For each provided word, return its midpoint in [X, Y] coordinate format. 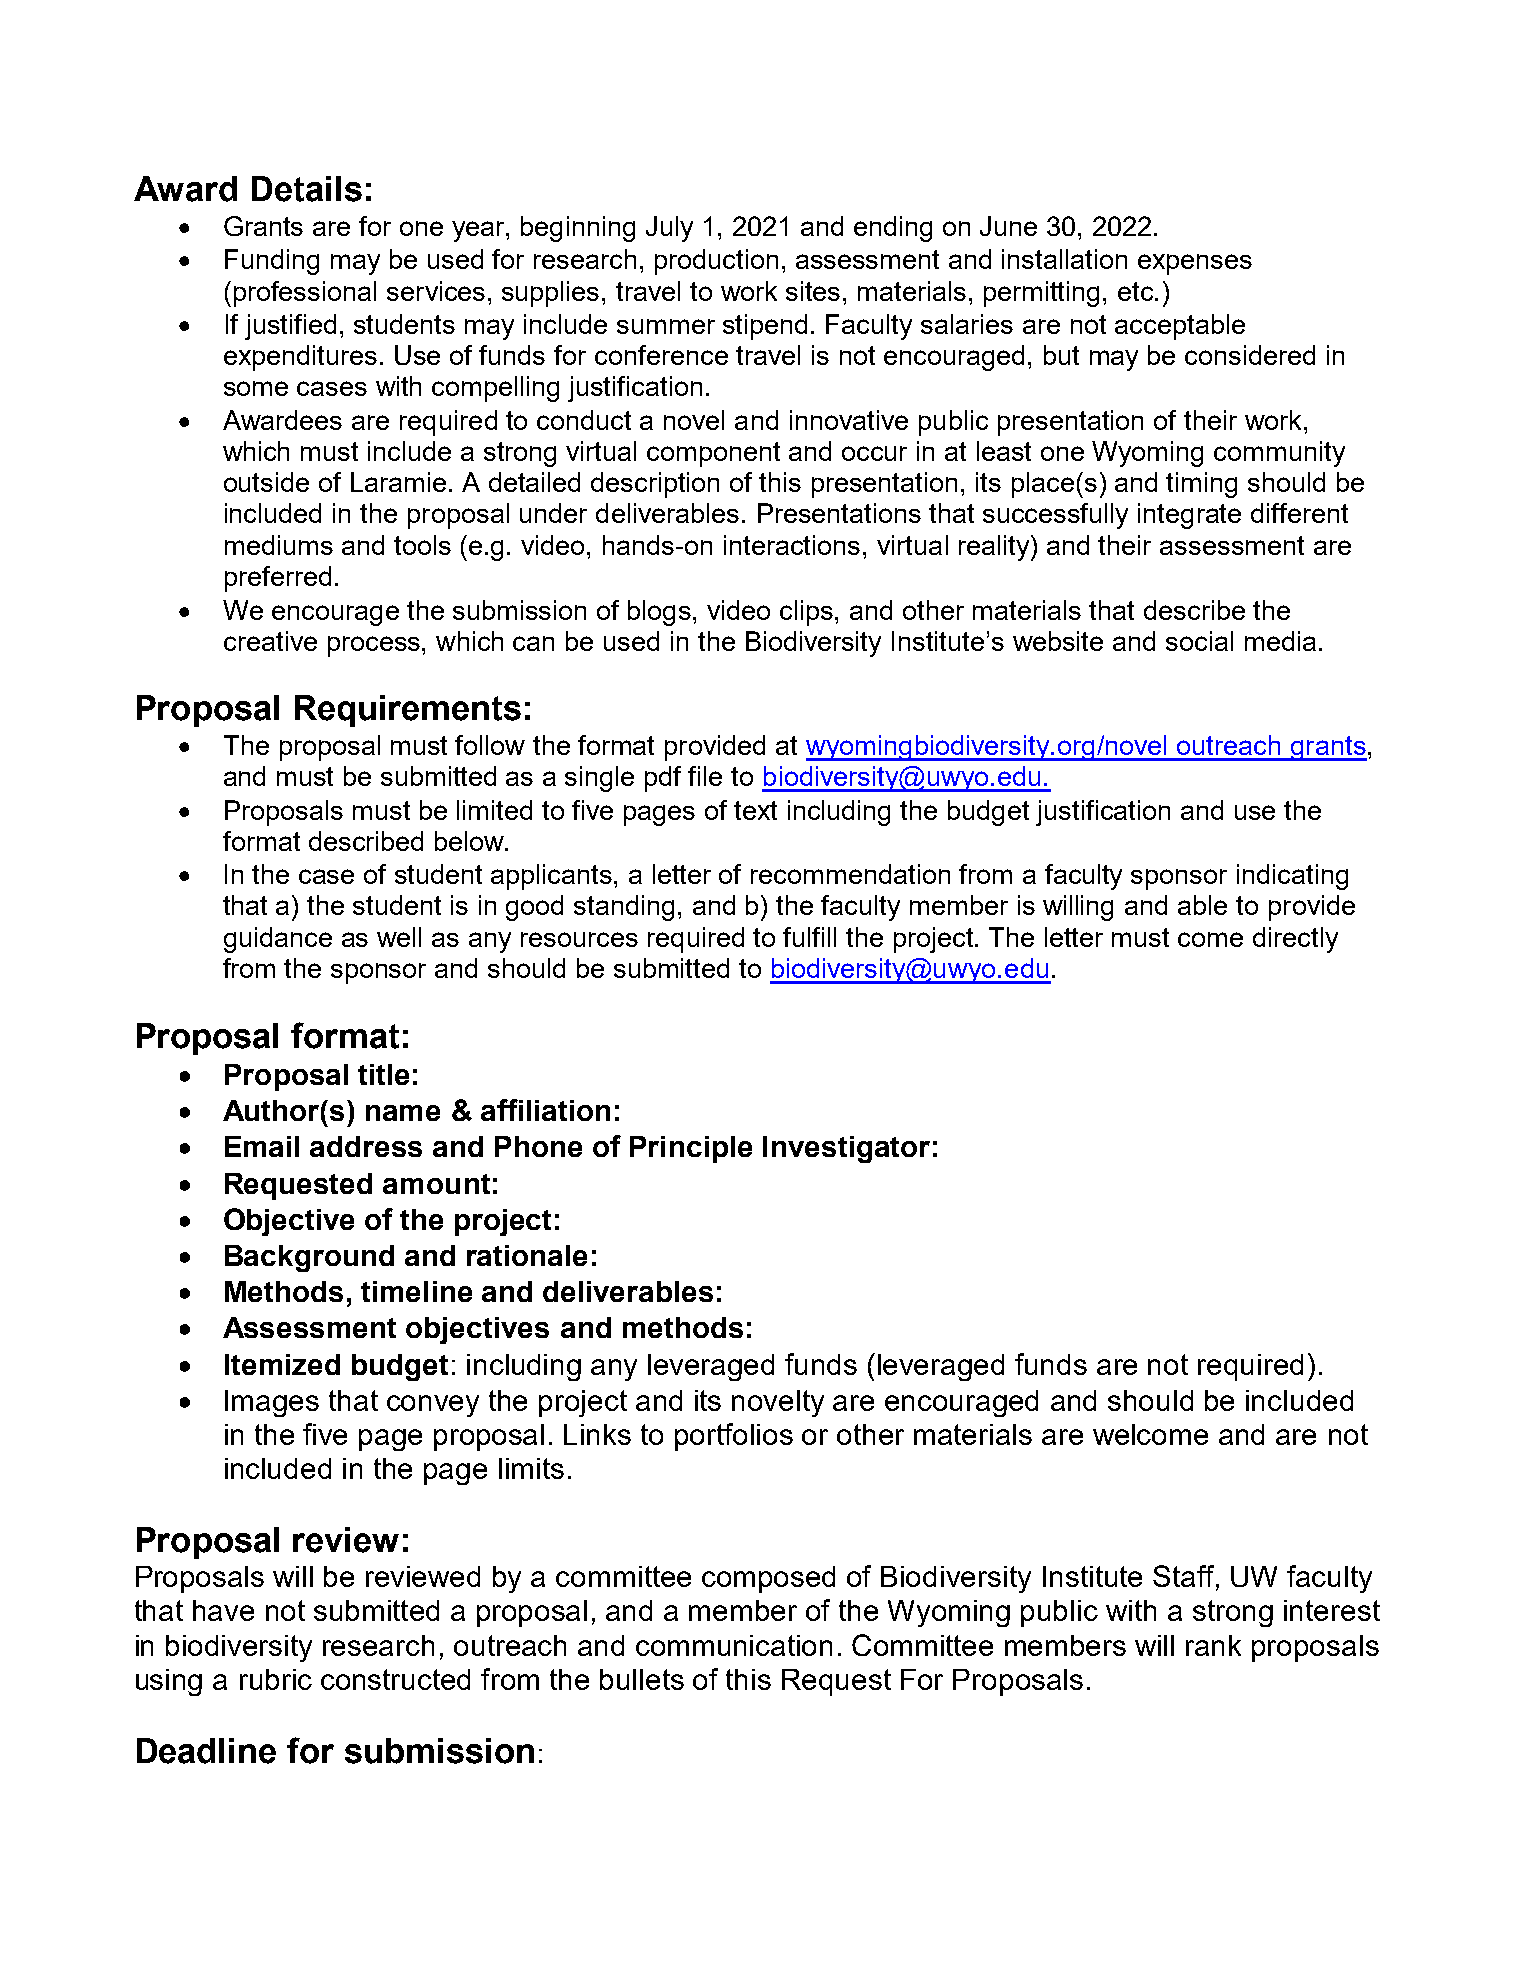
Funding [272, 262]
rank [1213, 1645]
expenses [1195, 264]
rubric [276, 1679]
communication [734, 1645]
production [716, 262]
